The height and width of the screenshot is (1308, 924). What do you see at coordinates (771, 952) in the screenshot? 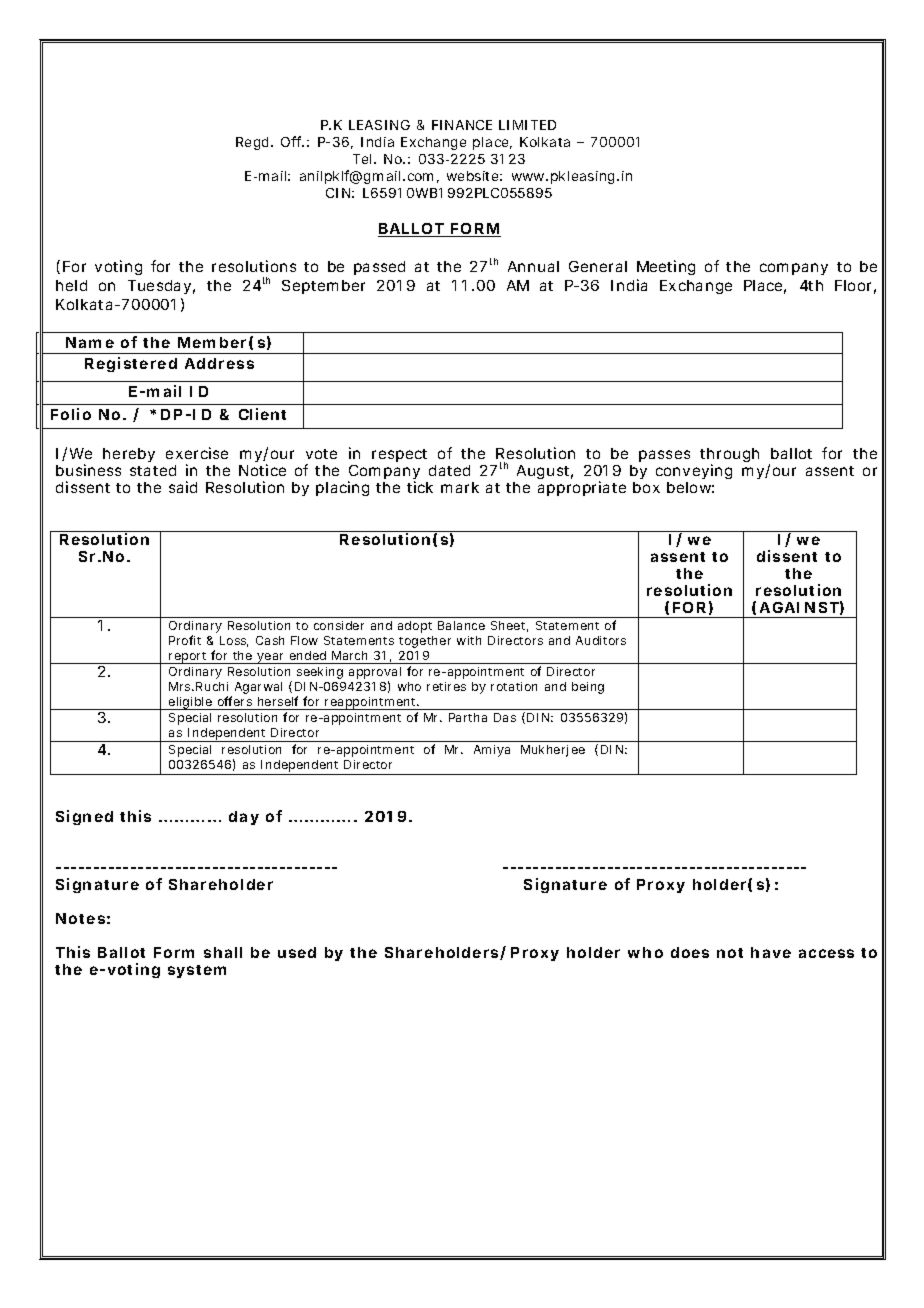
I see `have` at bounding box center [771, 952].
